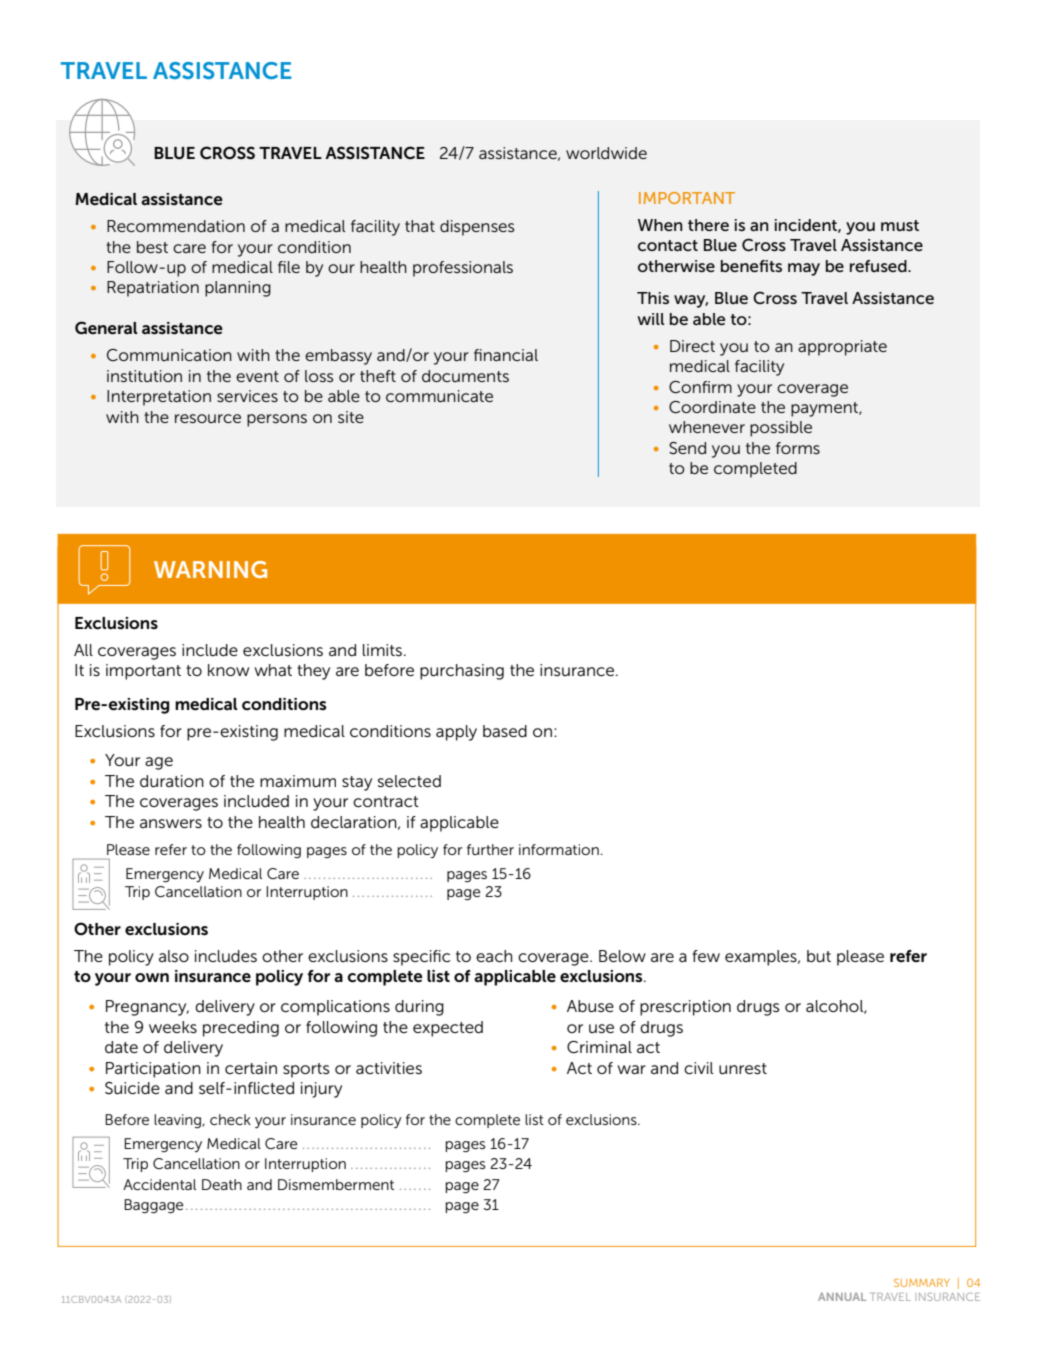 The image size is (1041, 1347). Describe the element at coordinates (559, 849) in the screenshot. I see `information` at that location.
